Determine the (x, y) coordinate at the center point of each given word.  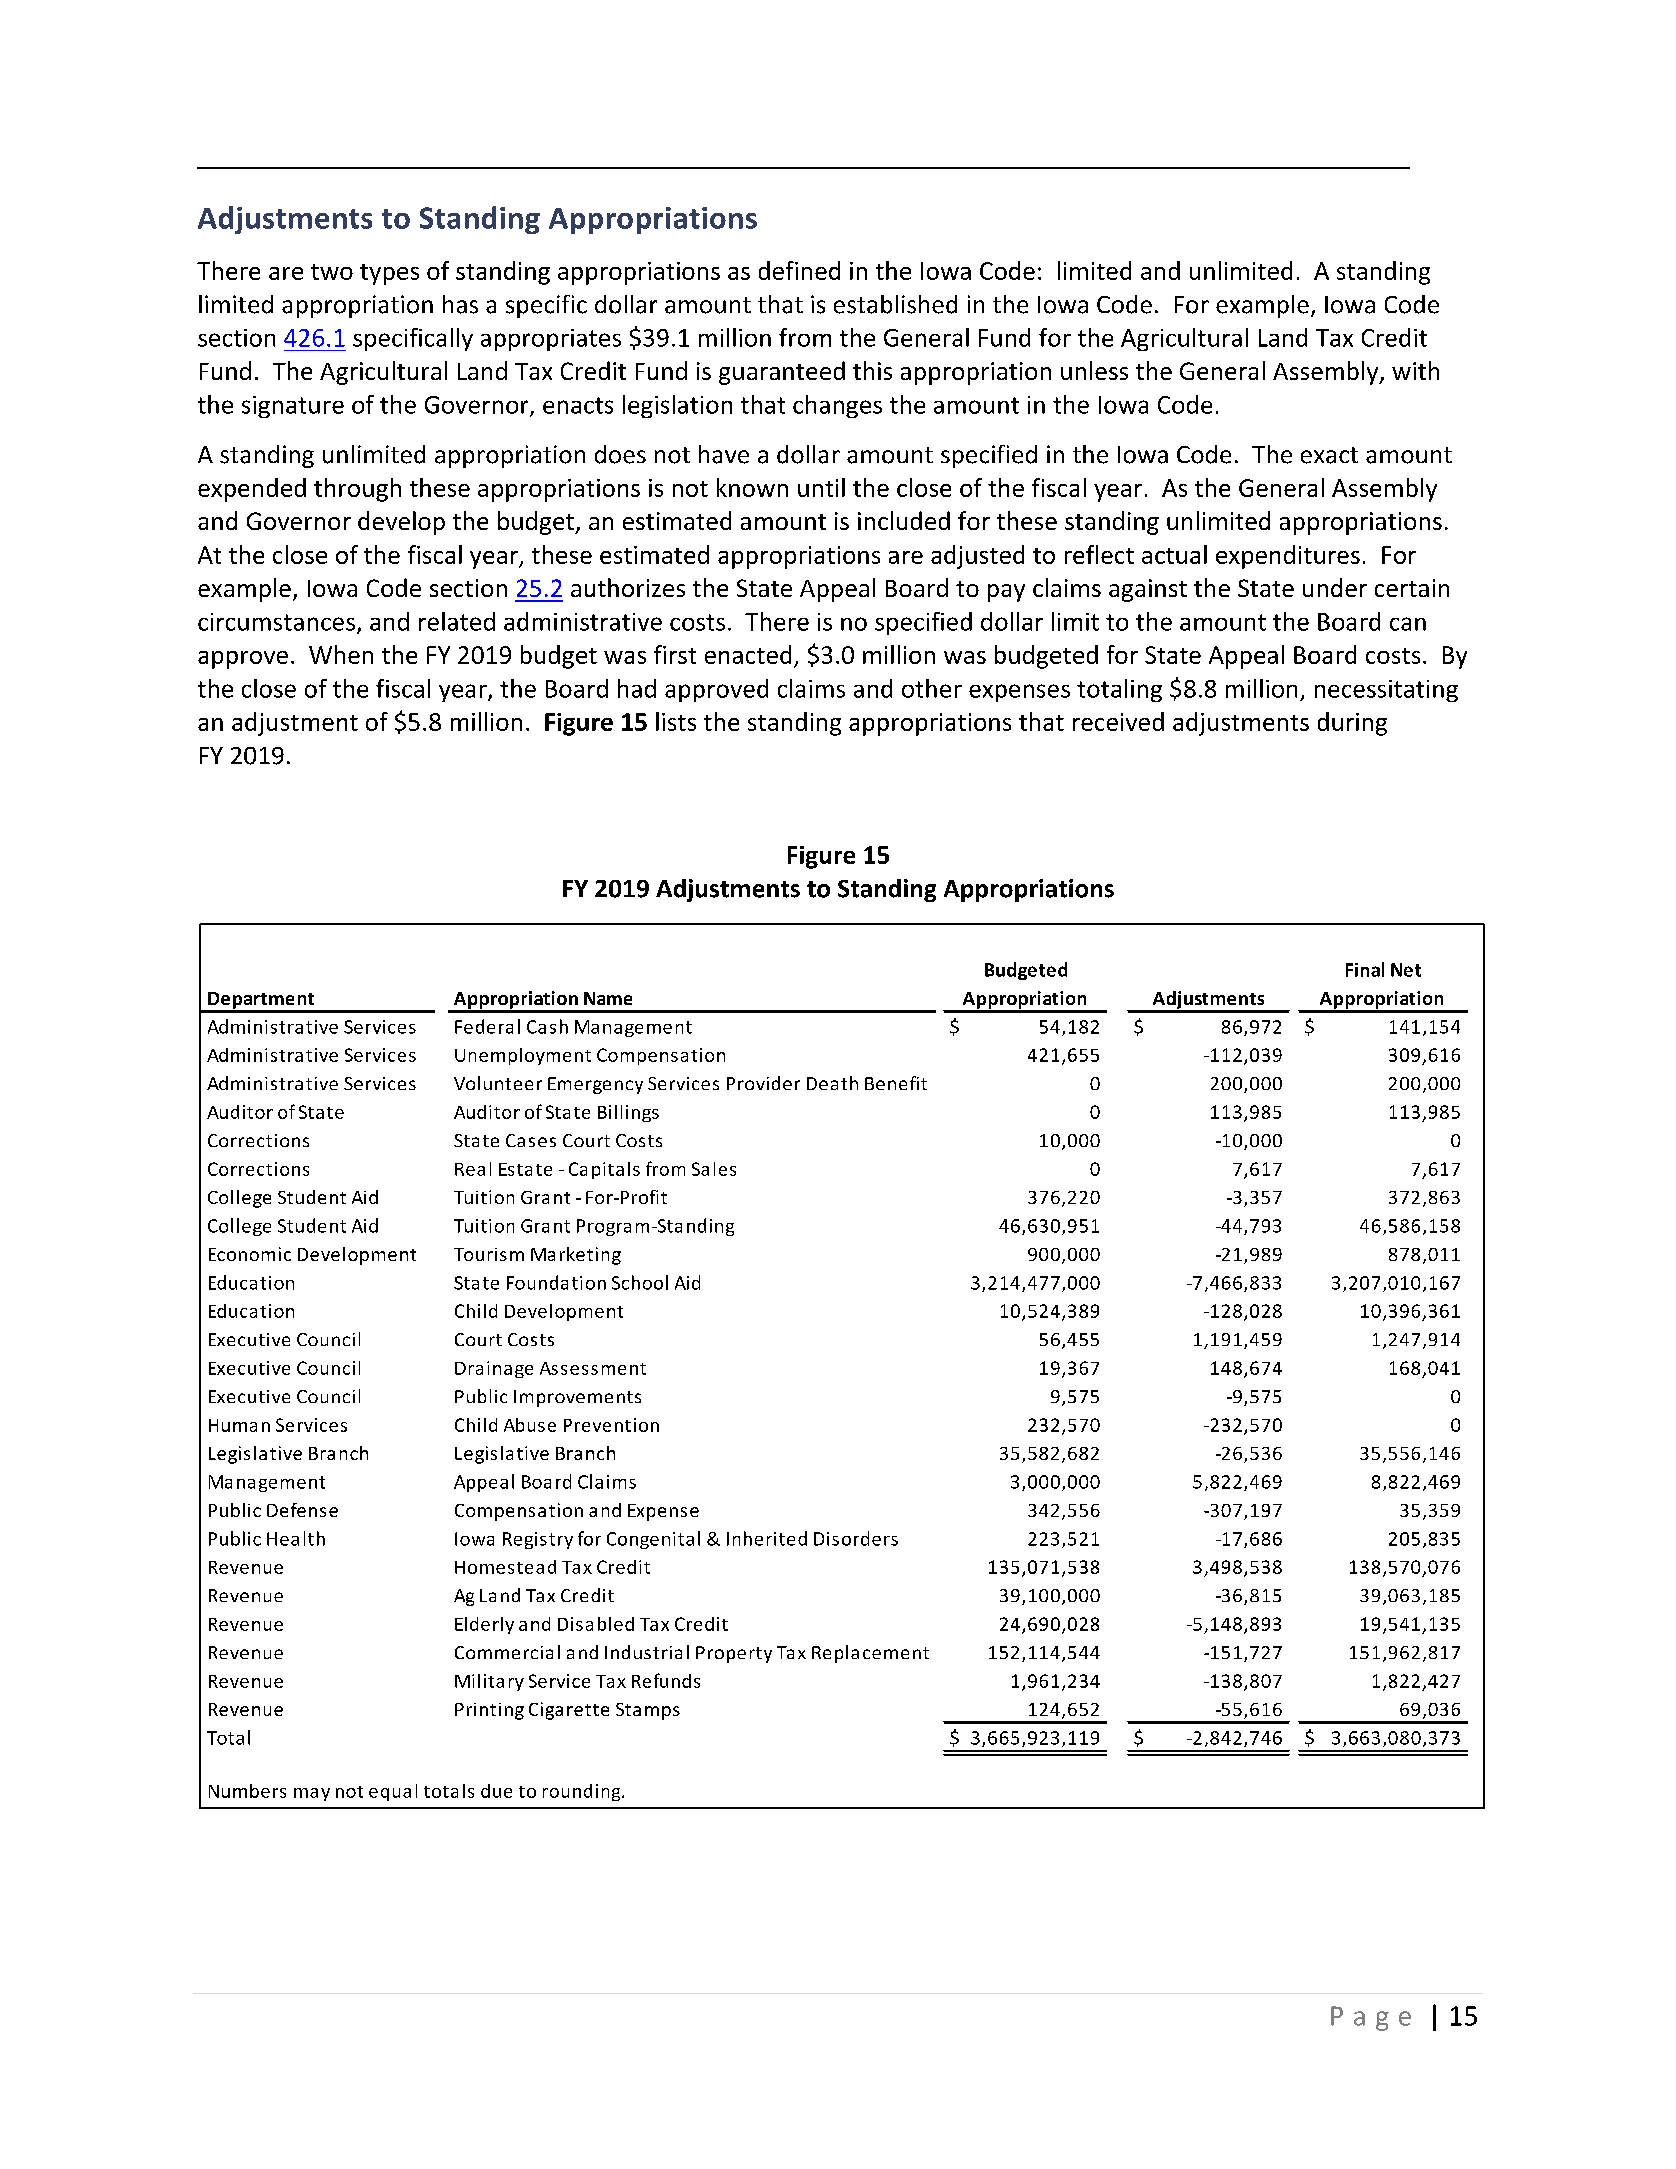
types (389, 274)
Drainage (494, 1369)
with (1415, 370)
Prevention (611, 1425)
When (341, 654)
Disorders (856, 1538)
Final (1365, 969)
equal (393, 1792)
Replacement (870, 1654)
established (895, 304)
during (1352, 724)
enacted (748, 654)
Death (832, 1083)
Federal (487, 1026)
